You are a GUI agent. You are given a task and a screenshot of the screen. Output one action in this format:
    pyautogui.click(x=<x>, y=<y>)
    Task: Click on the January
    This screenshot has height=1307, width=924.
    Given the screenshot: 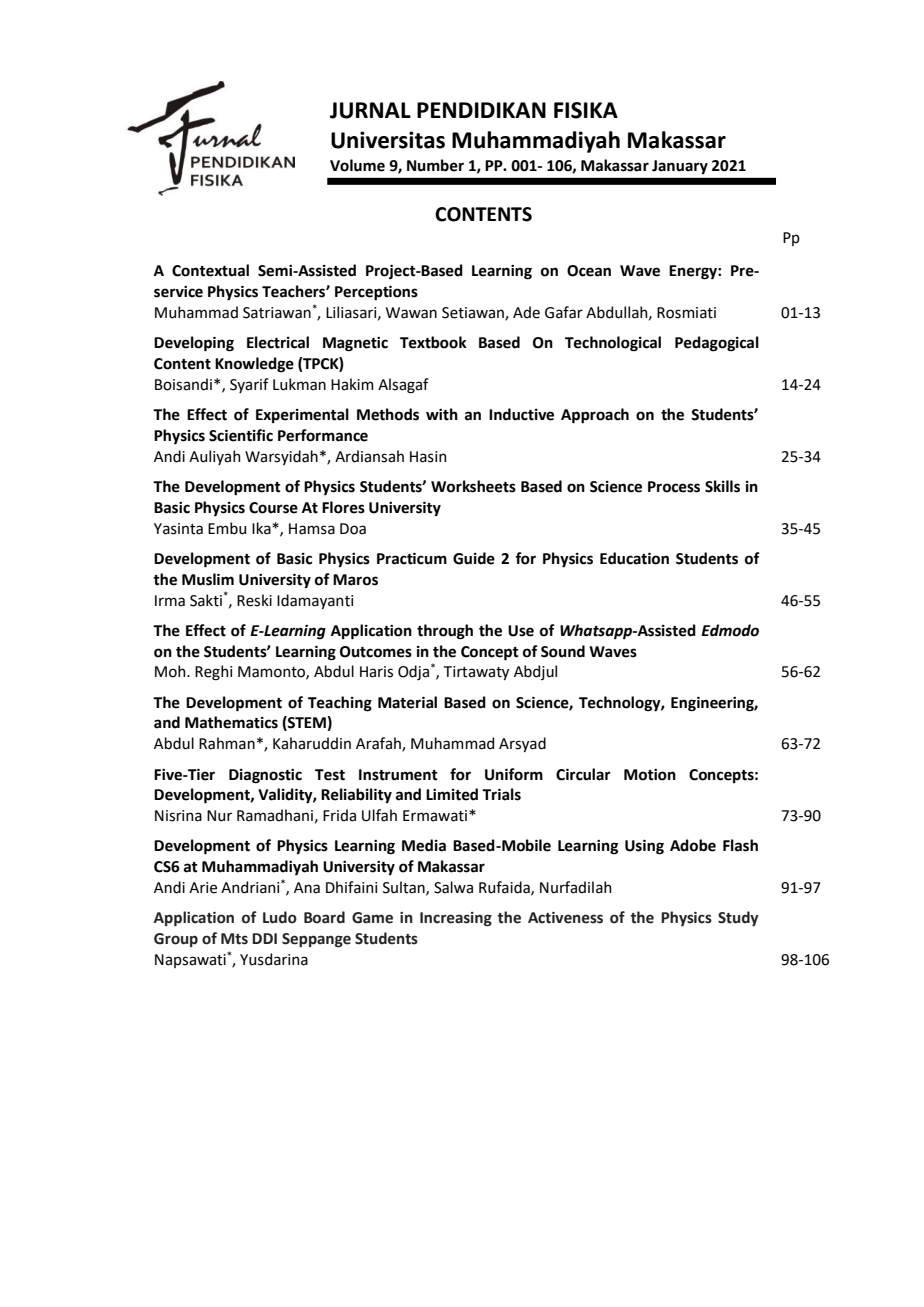 What is the action you would take?
    pyautogui.click(x=680, y=167)
